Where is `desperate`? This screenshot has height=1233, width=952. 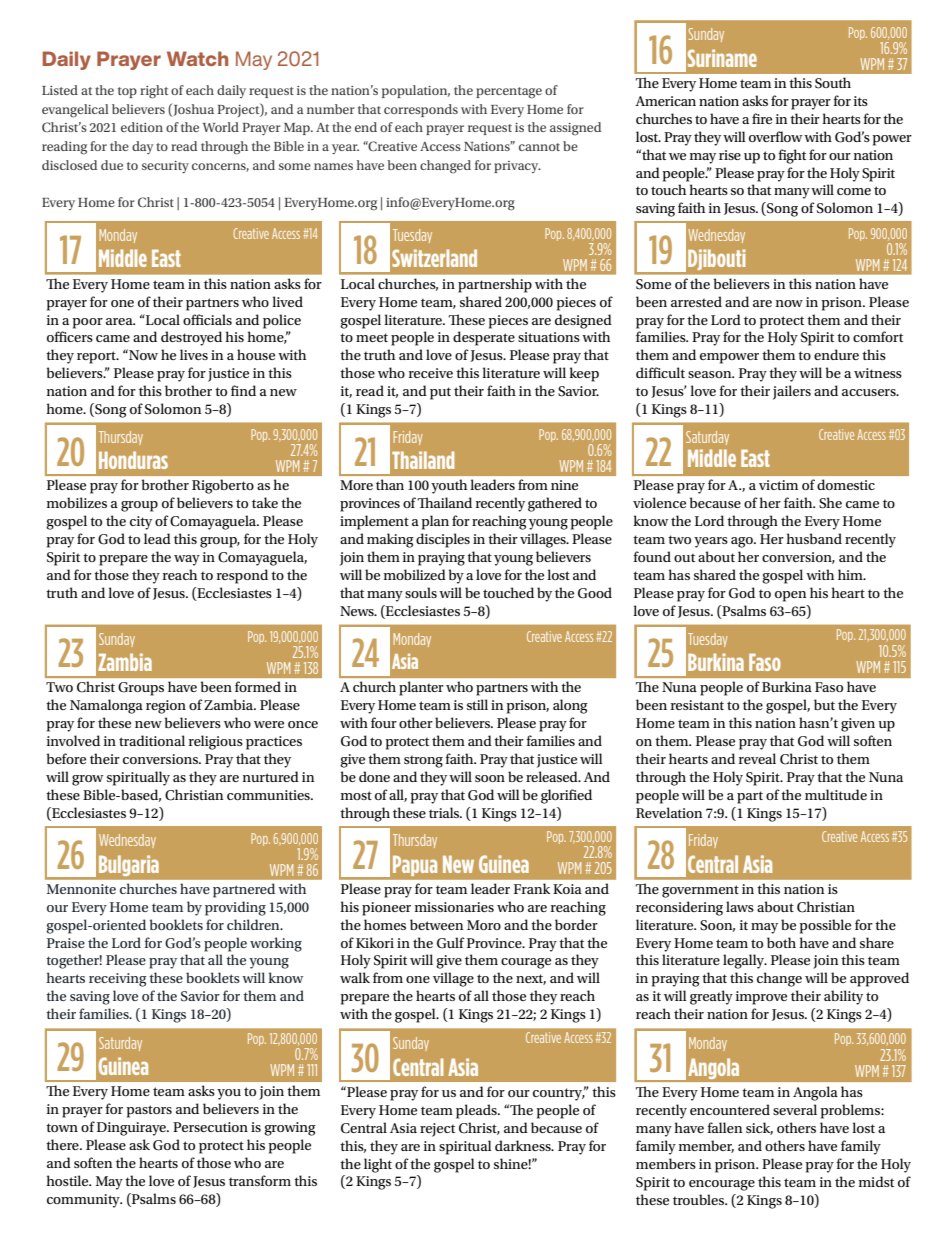
desperate is located at coordinates (484, 338).
